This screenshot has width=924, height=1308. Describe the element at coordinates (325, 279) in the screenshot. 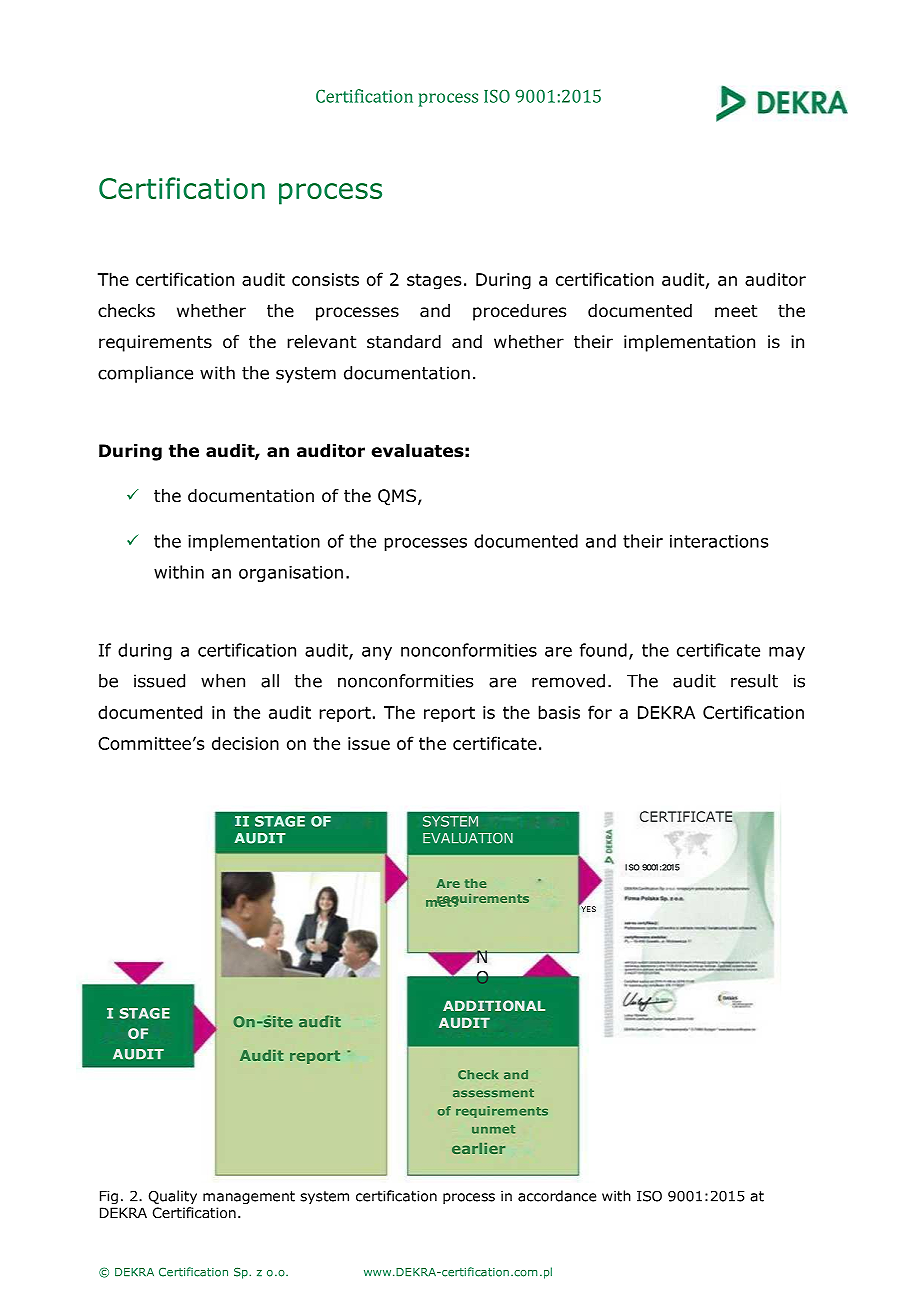

I see `consists` at that location.
